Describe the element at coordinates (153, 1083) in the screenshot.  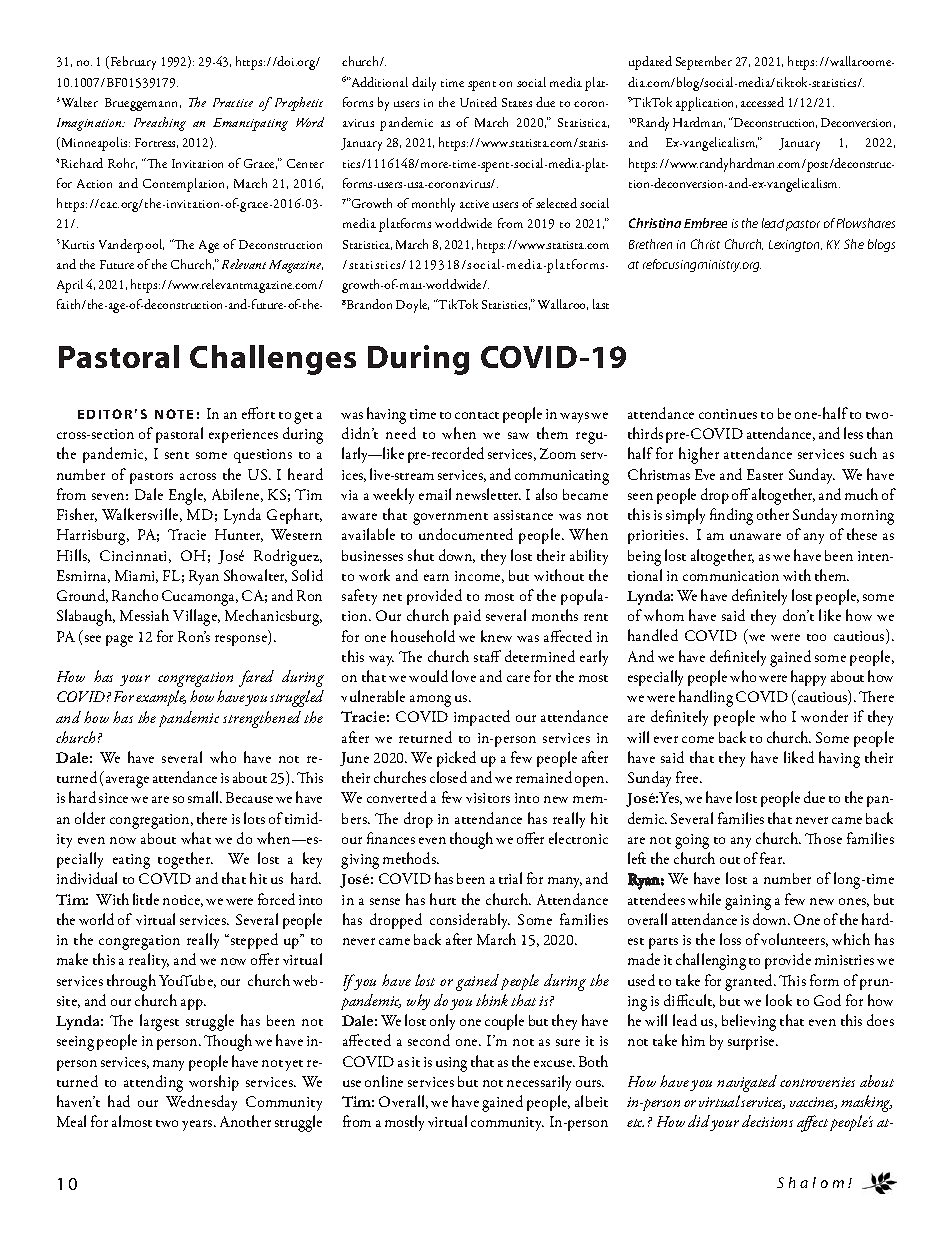
I see `attending` at that location.
